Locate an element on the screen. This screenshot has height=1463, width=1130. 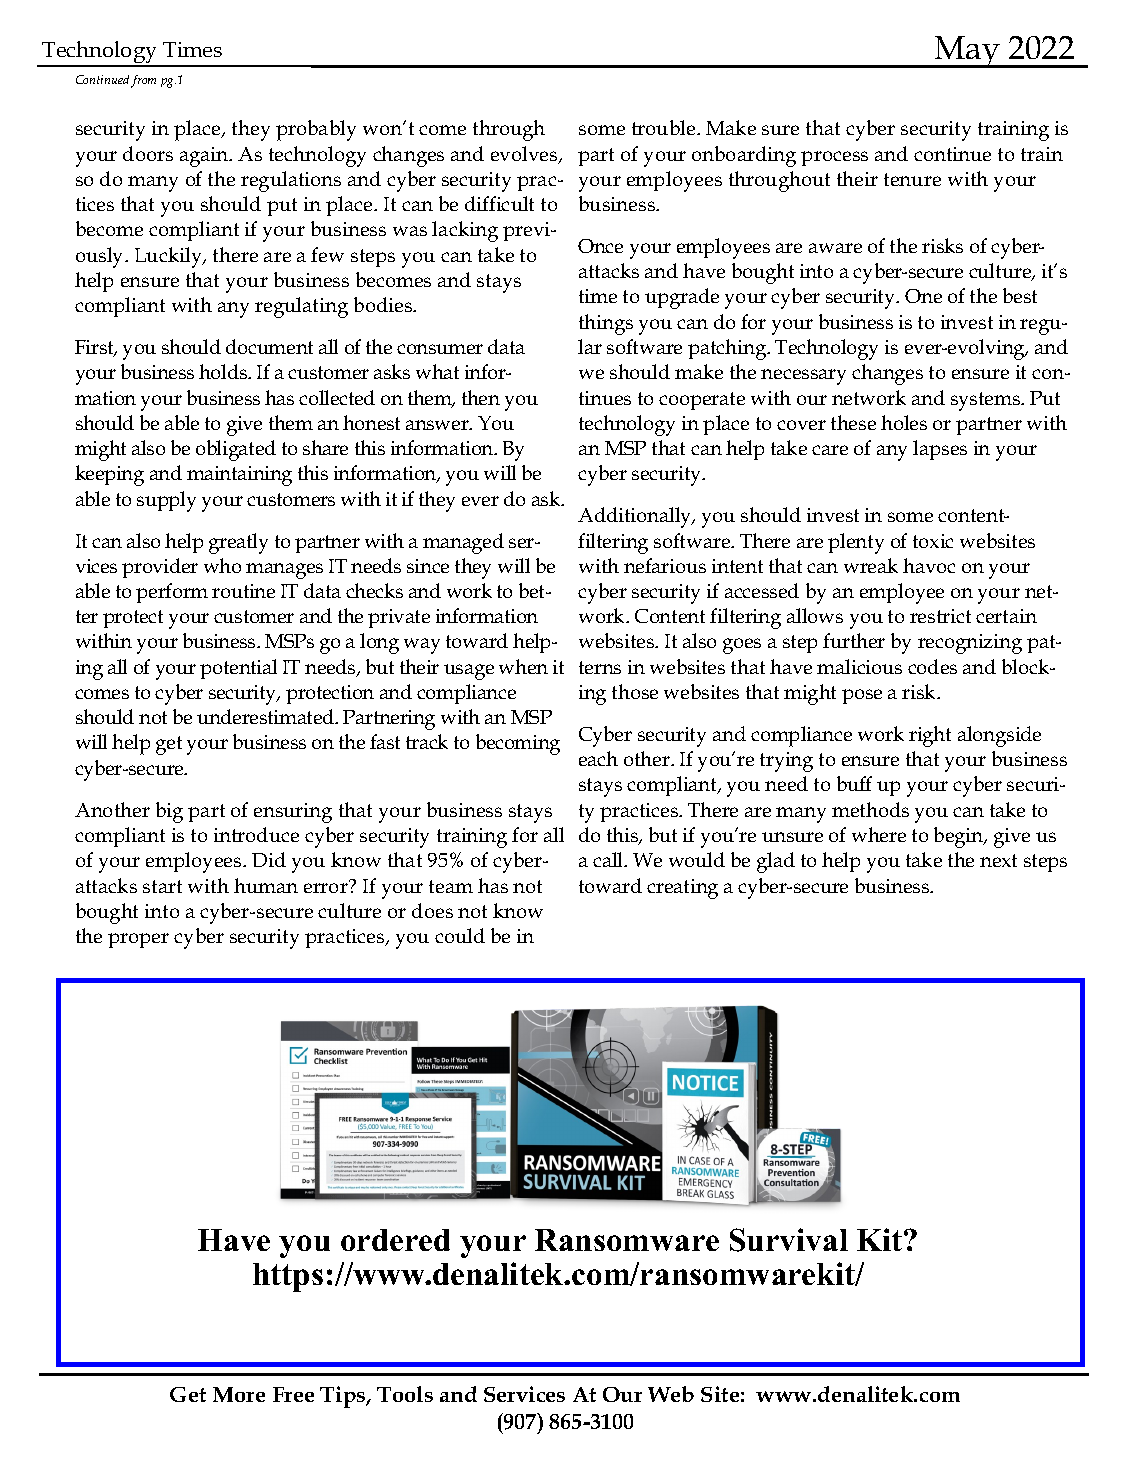
evolves is located at coordinates (525, 155).
